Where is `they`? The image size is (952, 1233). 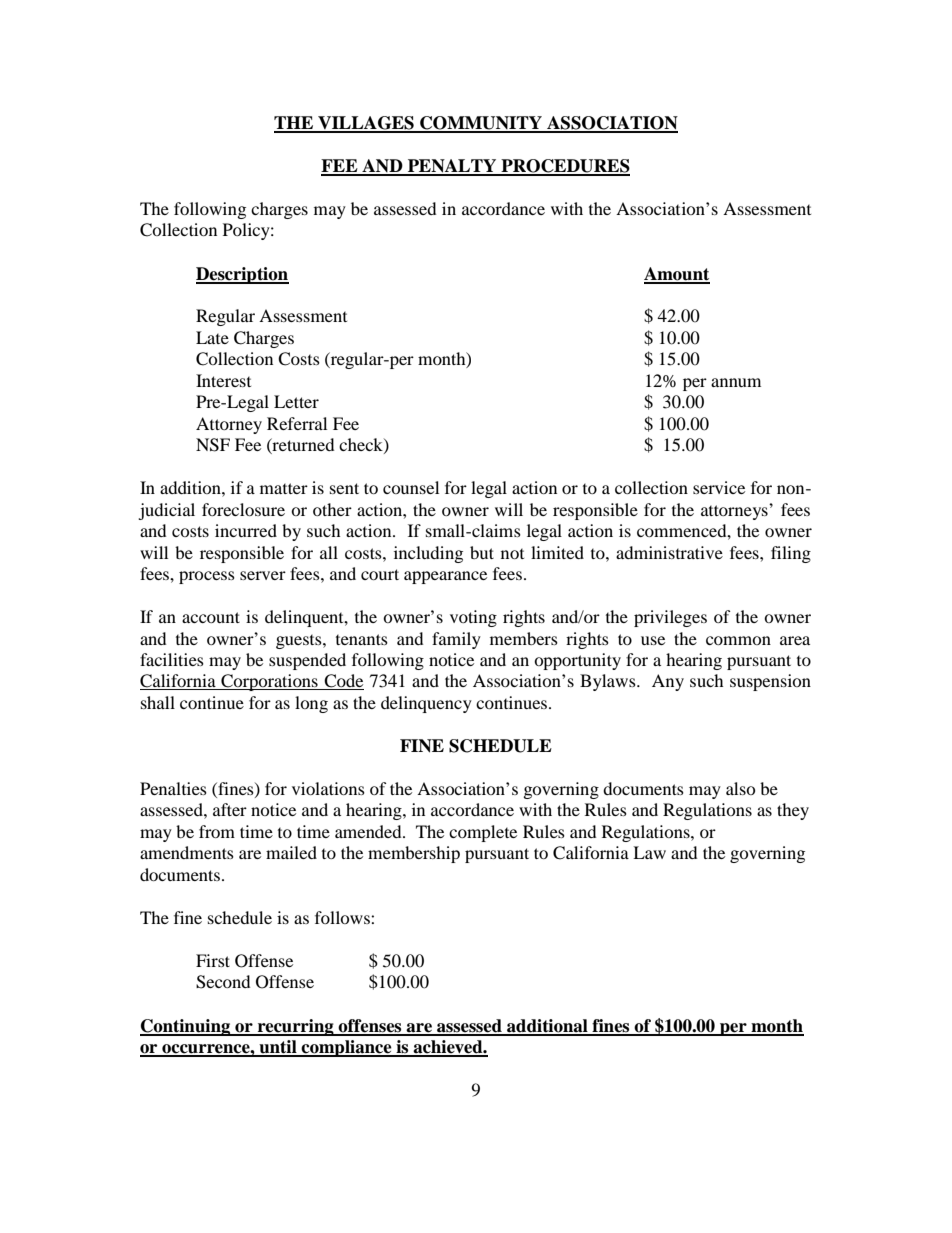
they is located at coordinates (793, 811).
